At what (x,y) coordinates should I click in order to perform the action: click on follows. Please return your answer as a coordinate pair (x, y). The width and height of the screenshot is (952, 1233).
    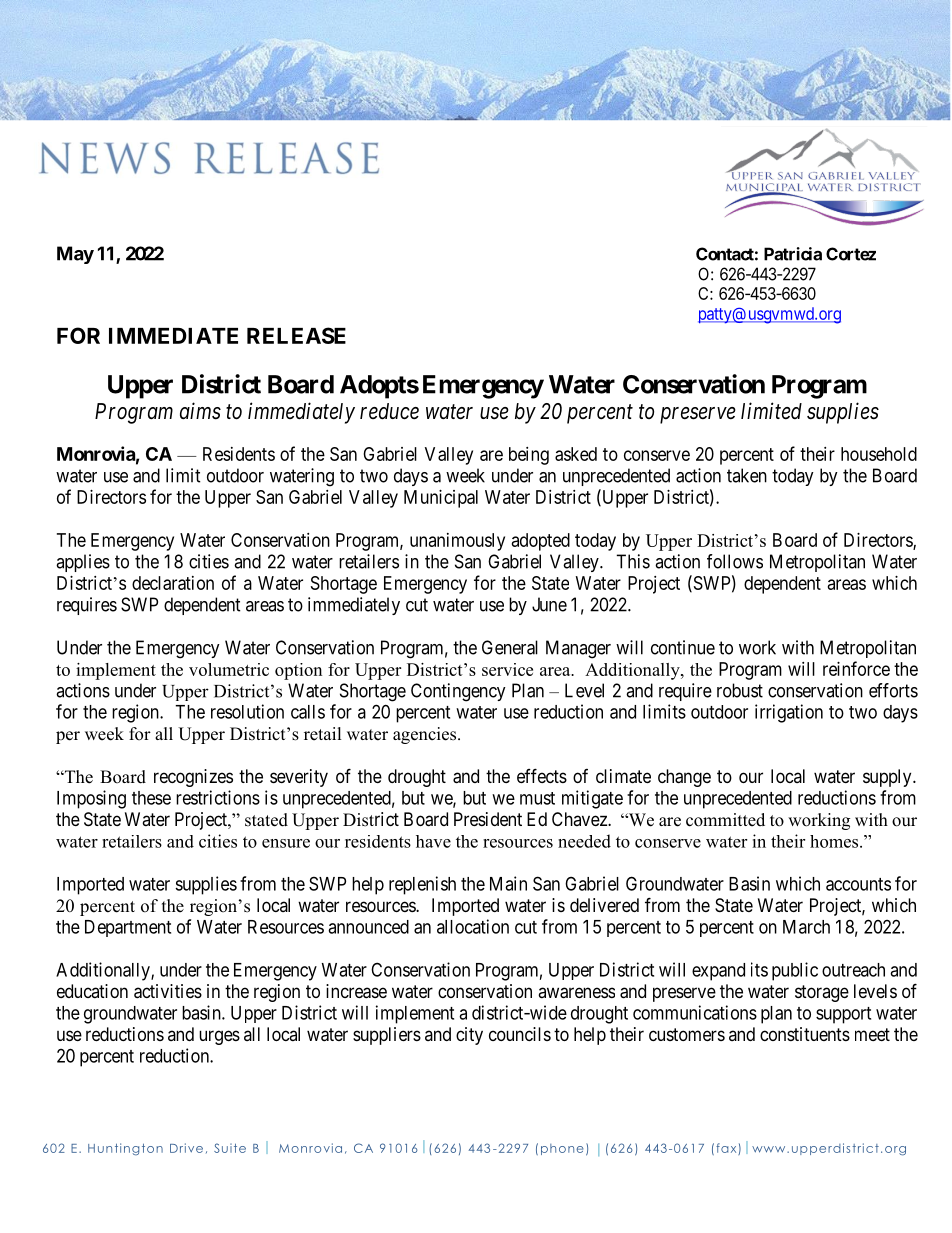
    Looking at the image, I should click on (735, 561).
